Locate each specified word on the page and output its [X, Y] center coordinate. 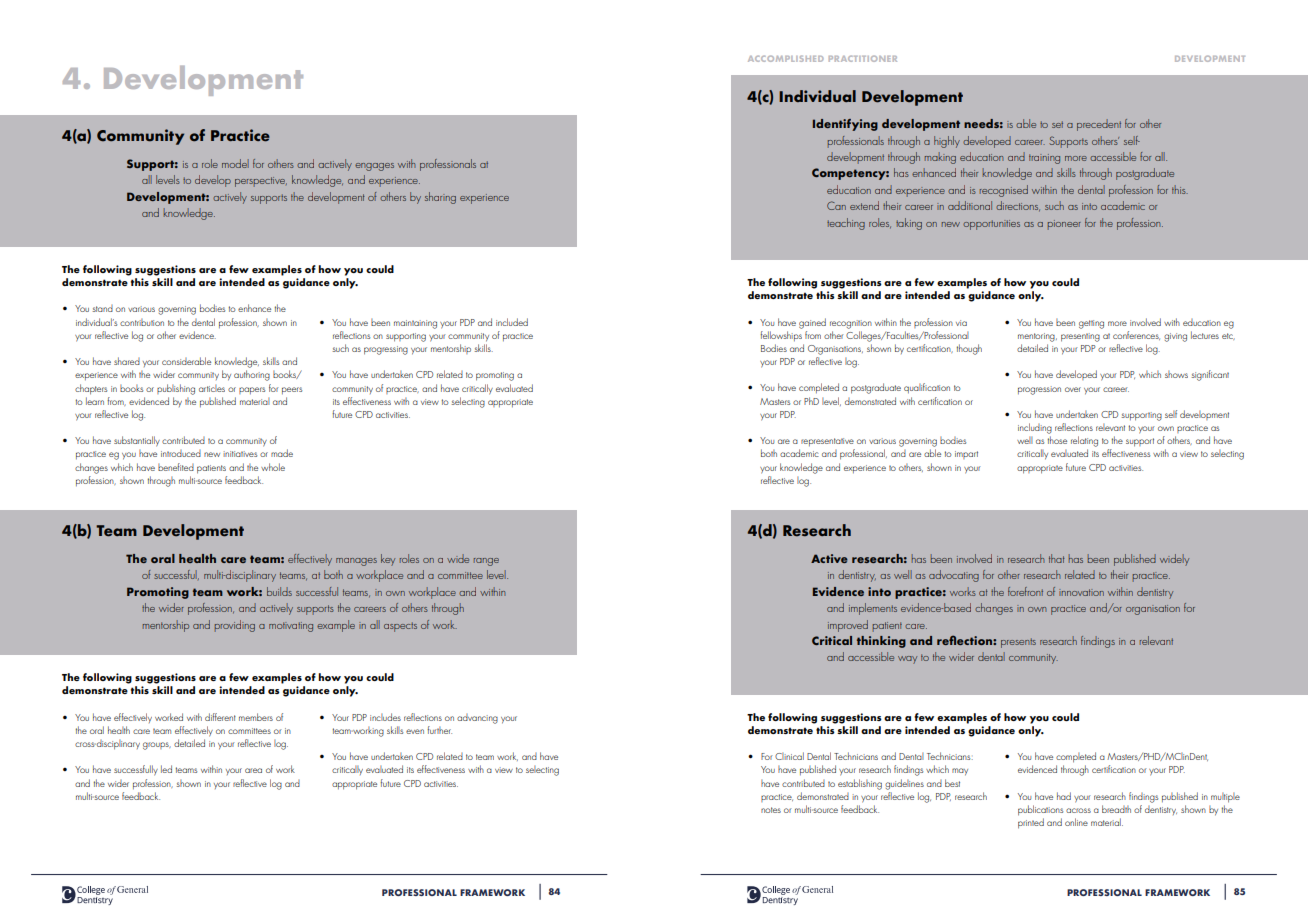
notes [771, 810]
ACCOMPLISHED [786, 58]
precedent [1099, 125]
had [1064, 796]
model [235, 163]
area [253, 770]
